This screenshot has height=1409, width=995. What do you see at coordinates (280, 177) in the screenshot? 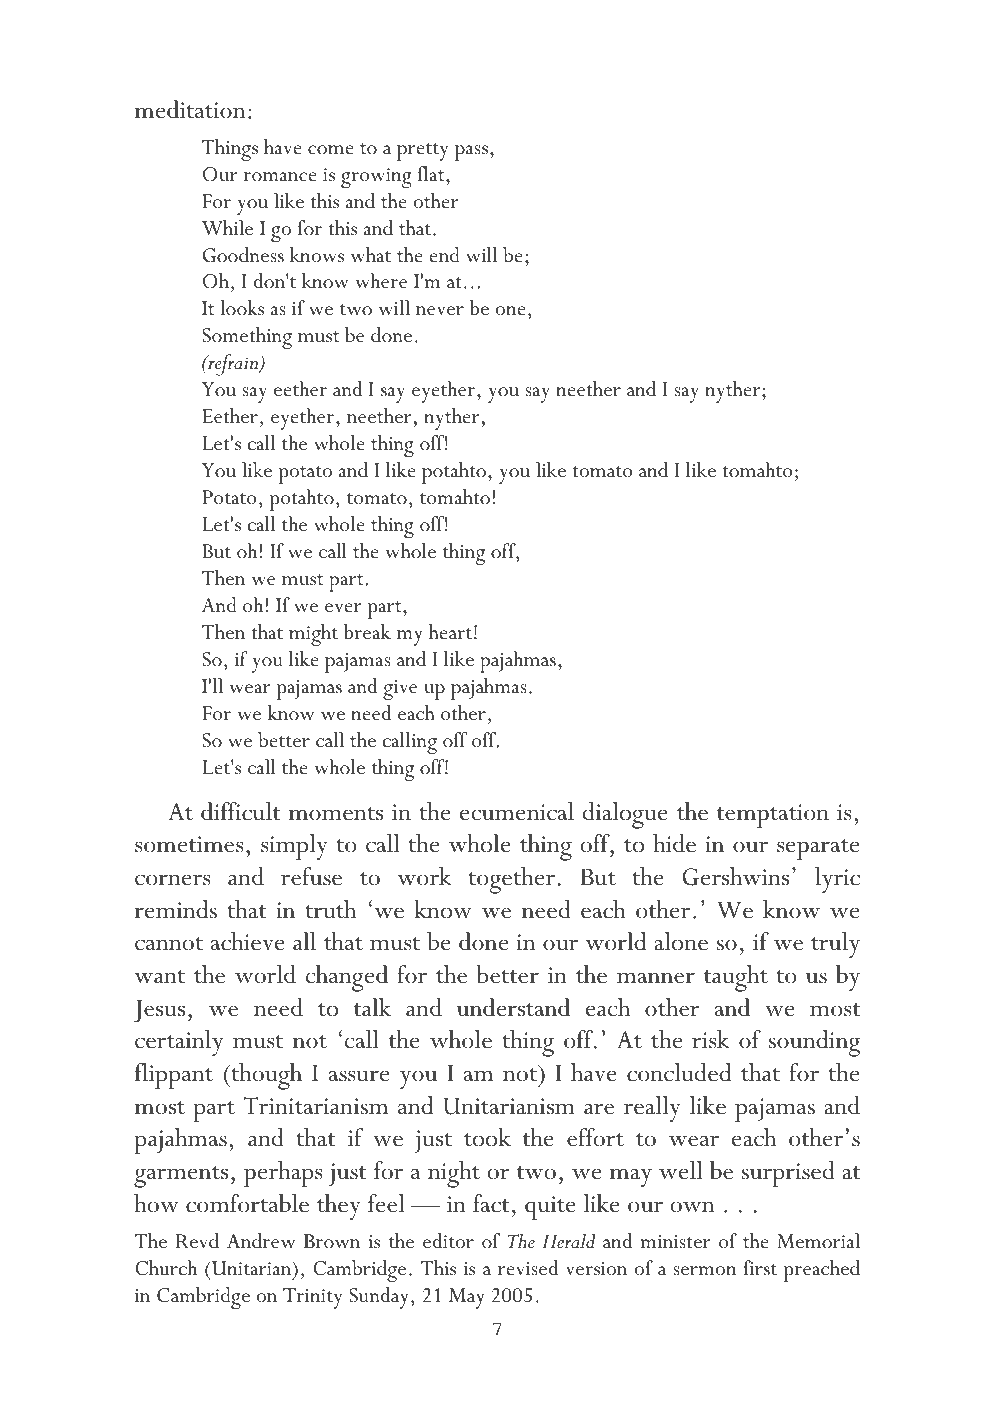
I see `romance` at bounding box center [280, 177].
